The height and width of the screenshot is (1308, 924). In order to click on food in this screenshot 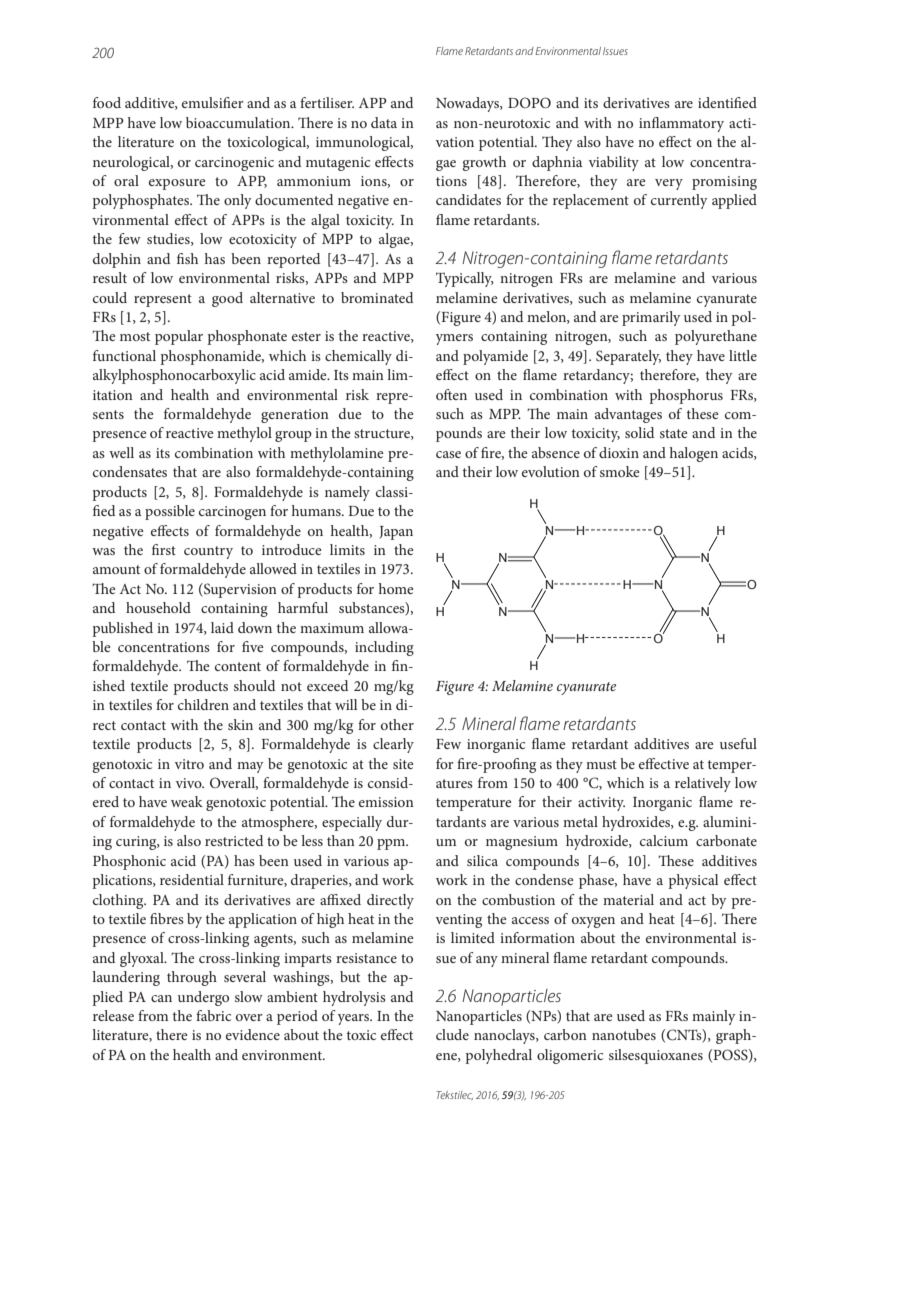, I will do `click(107, 102)`.
